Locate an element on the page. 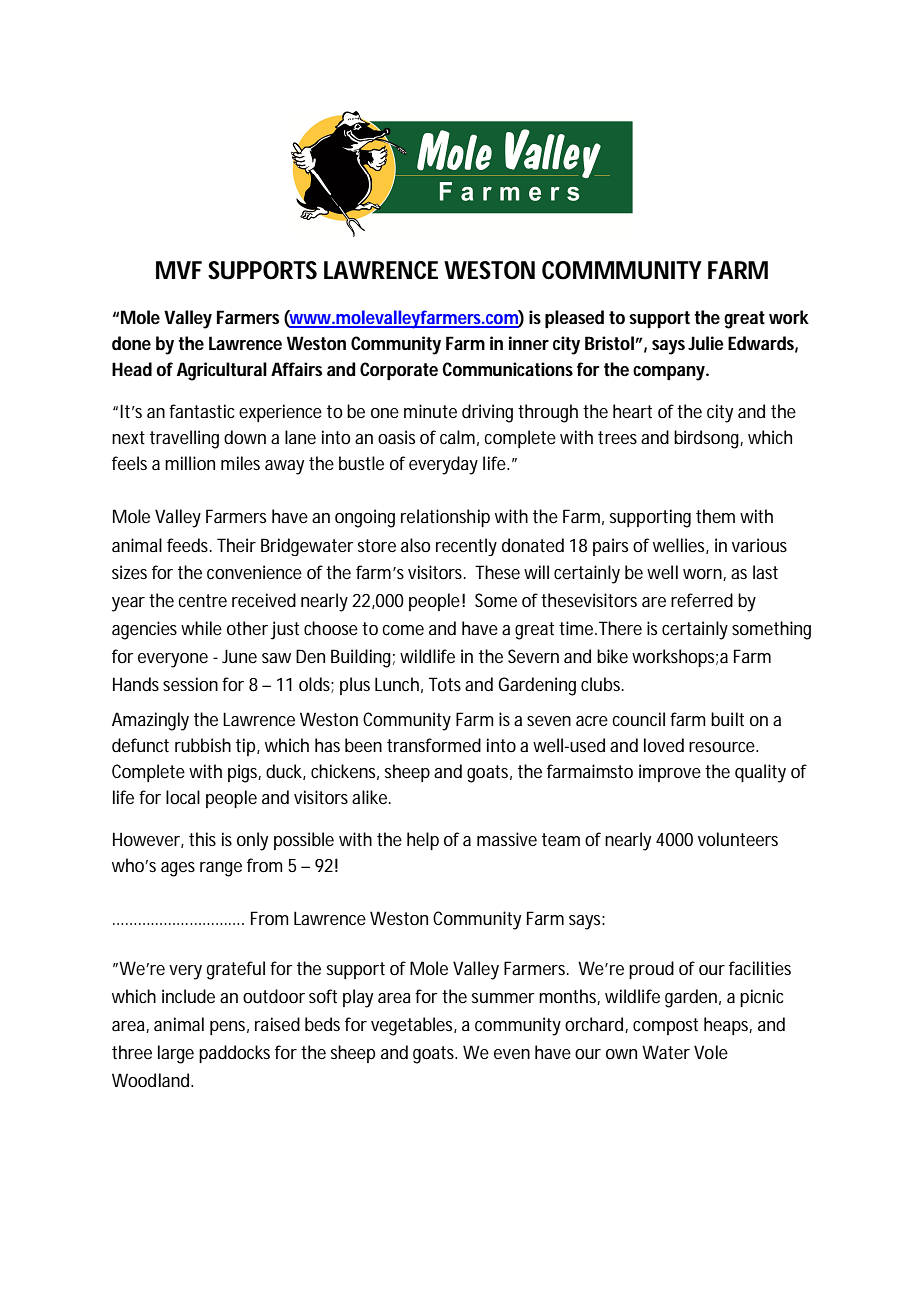 The height and width of the page is (1308, 924). Julie is located at coordinates (706, 343).
